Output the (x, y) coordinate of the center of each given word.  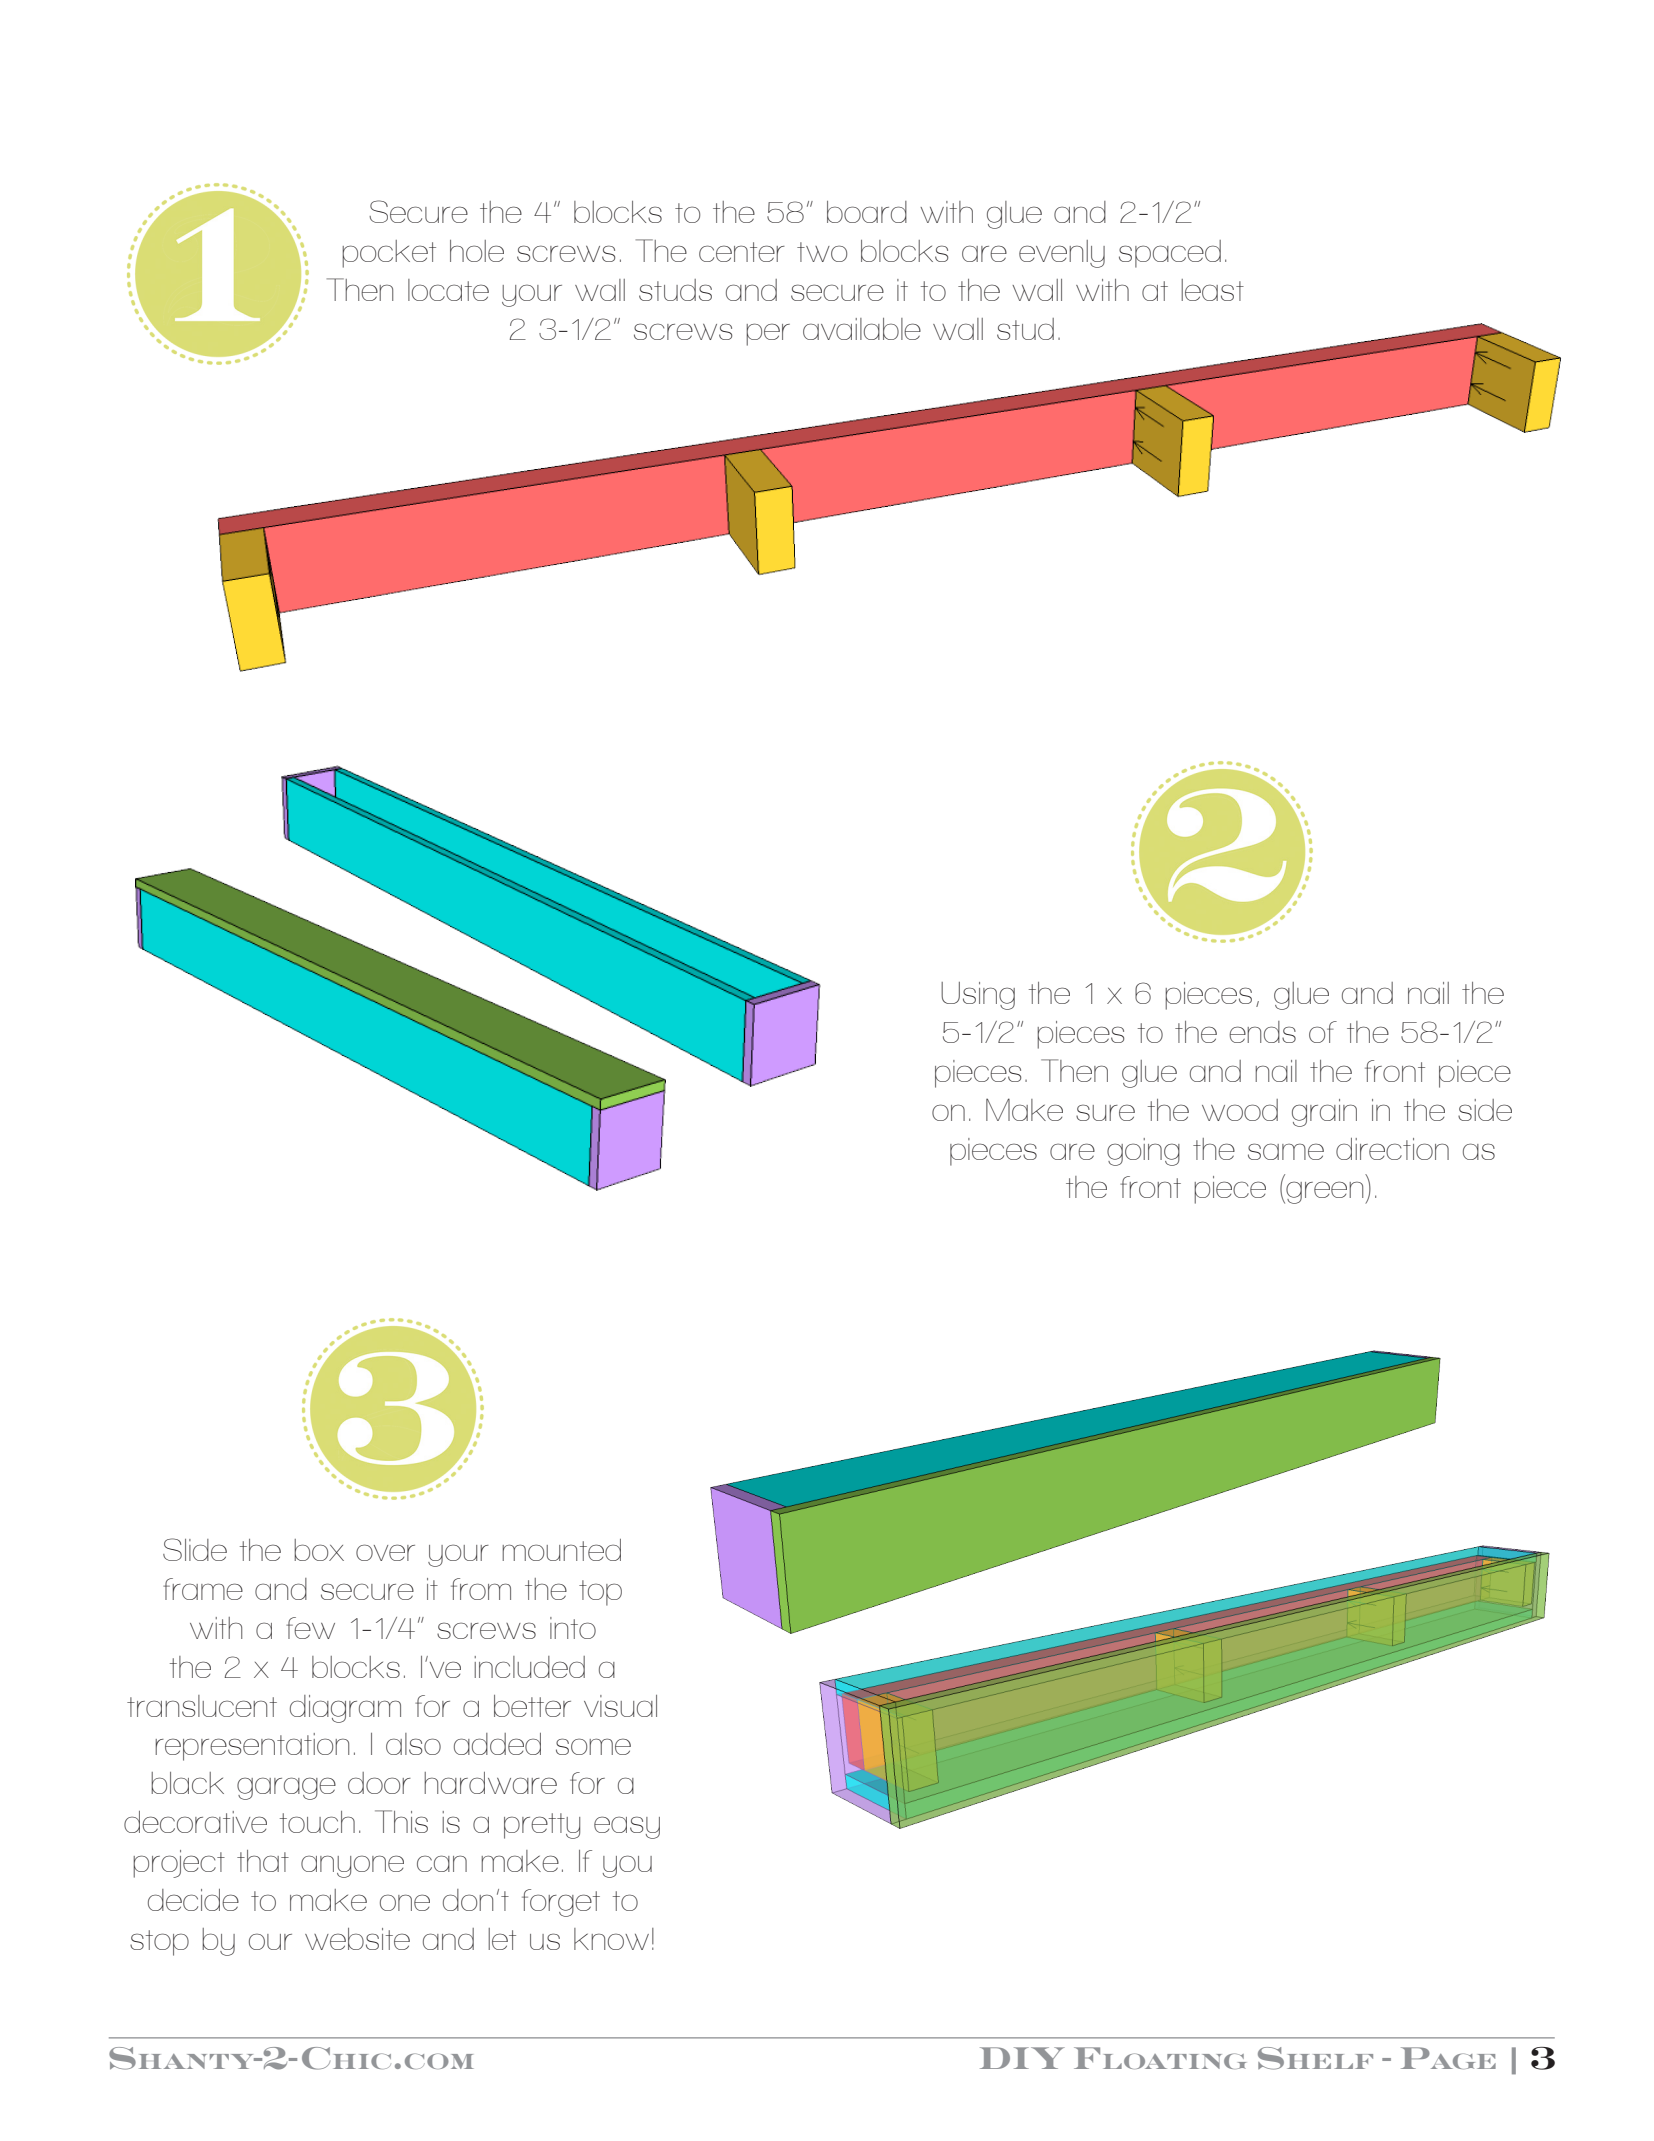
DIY (1022, 2058)
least (1212, 290)
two (822, 252)
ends (1262, 1032)
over (385, 1552)
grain (1324, 1113)
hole (477, 251)
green (1325, 1192)
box (319, 1550)
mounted (561, 1550)
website (357, 1939)
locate (448, 290)
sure (1105, 1112)
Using (978, 996)
